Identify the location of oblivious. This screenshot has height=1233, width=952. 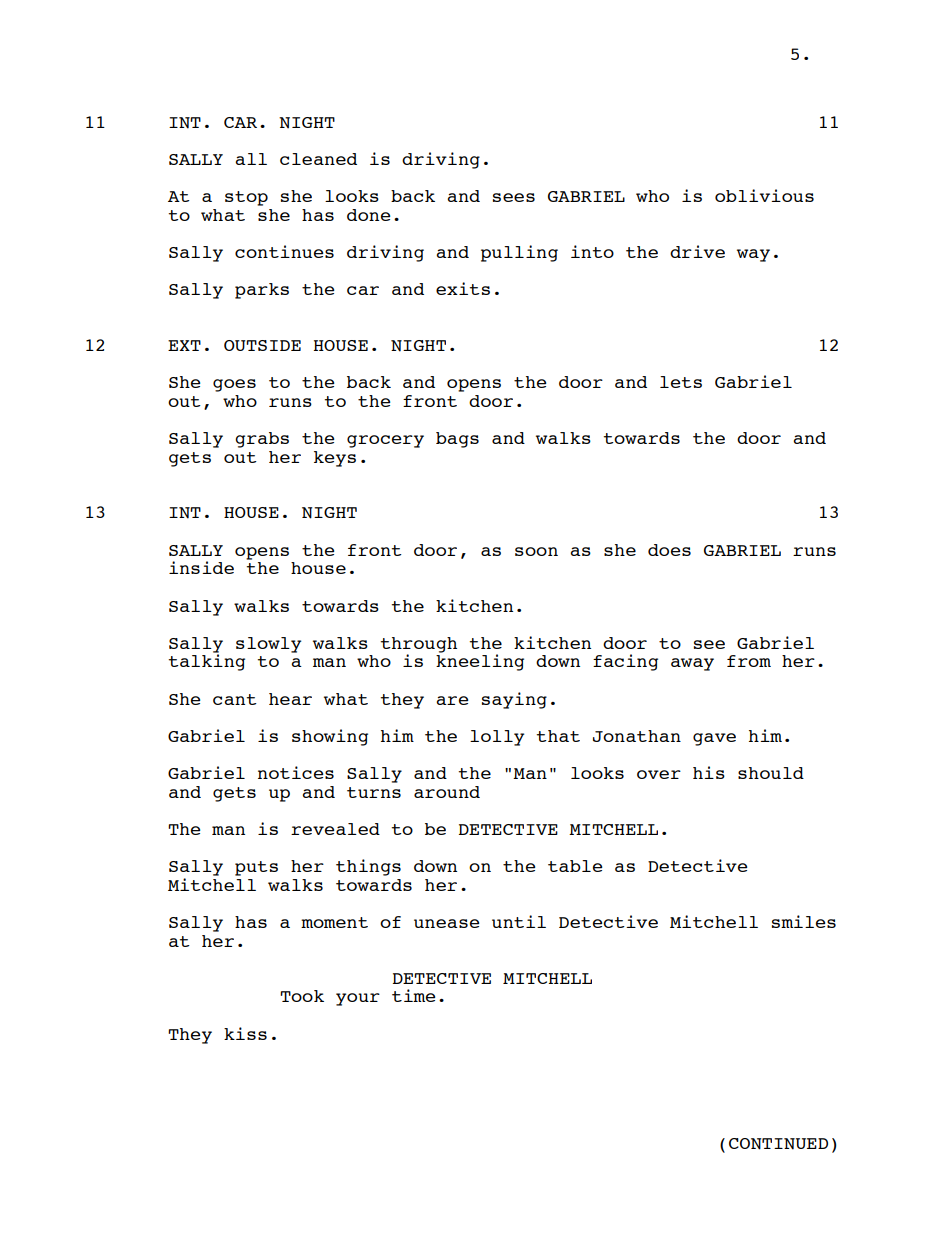
(764, 195).
